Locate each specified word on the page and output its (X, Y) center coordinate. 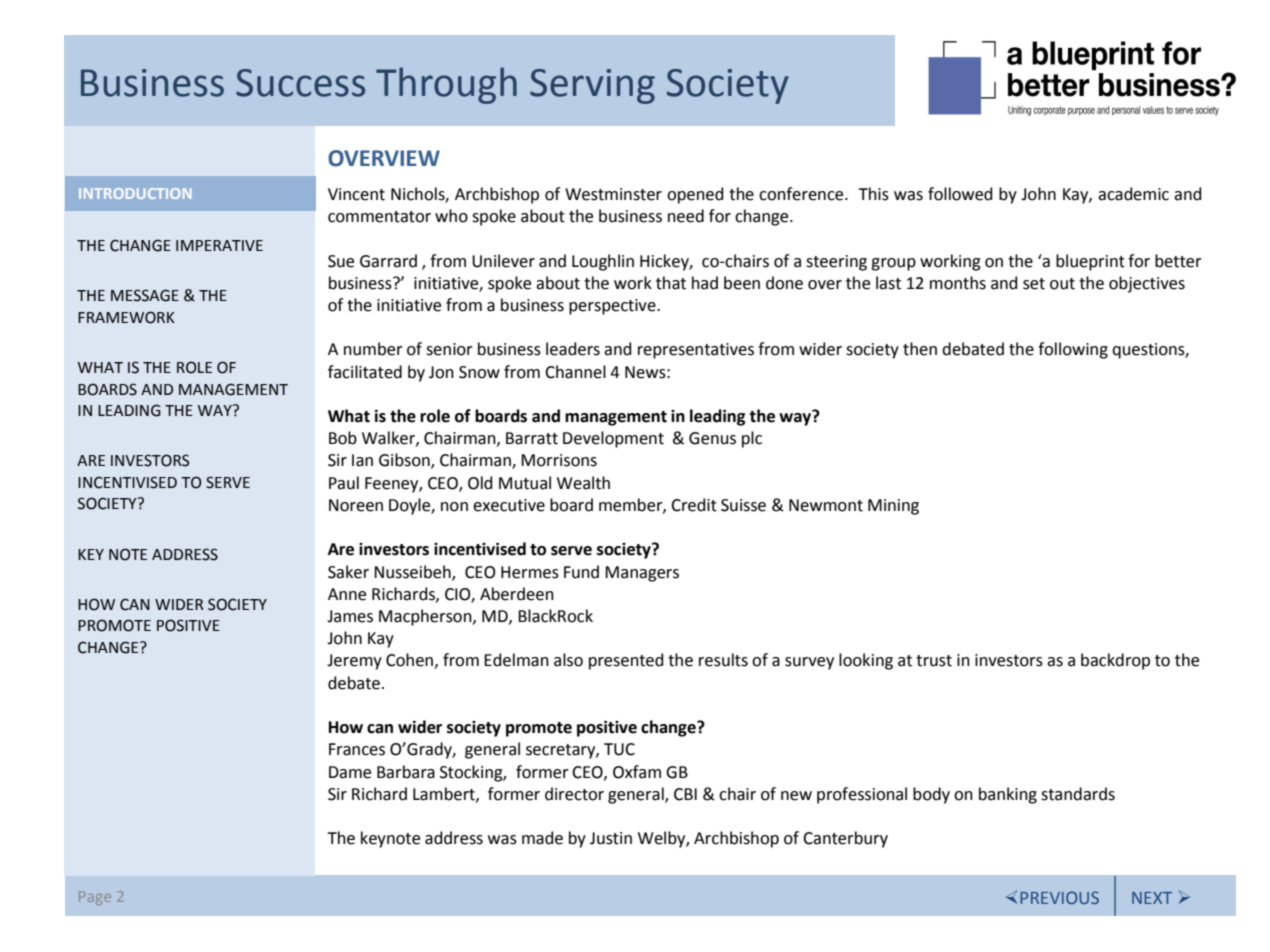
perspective (613, 307)
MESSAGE (145, 295)
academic (1133, 194)
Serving (592, 86)
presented (626, 661)
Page (95, 898)
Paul (344, 483)
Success (300, 83)
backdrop (1115, 661)
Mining (893, 507)
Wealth (583, 483)
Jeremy (354, 662)
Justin (611, 838)
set (1034, 284)
